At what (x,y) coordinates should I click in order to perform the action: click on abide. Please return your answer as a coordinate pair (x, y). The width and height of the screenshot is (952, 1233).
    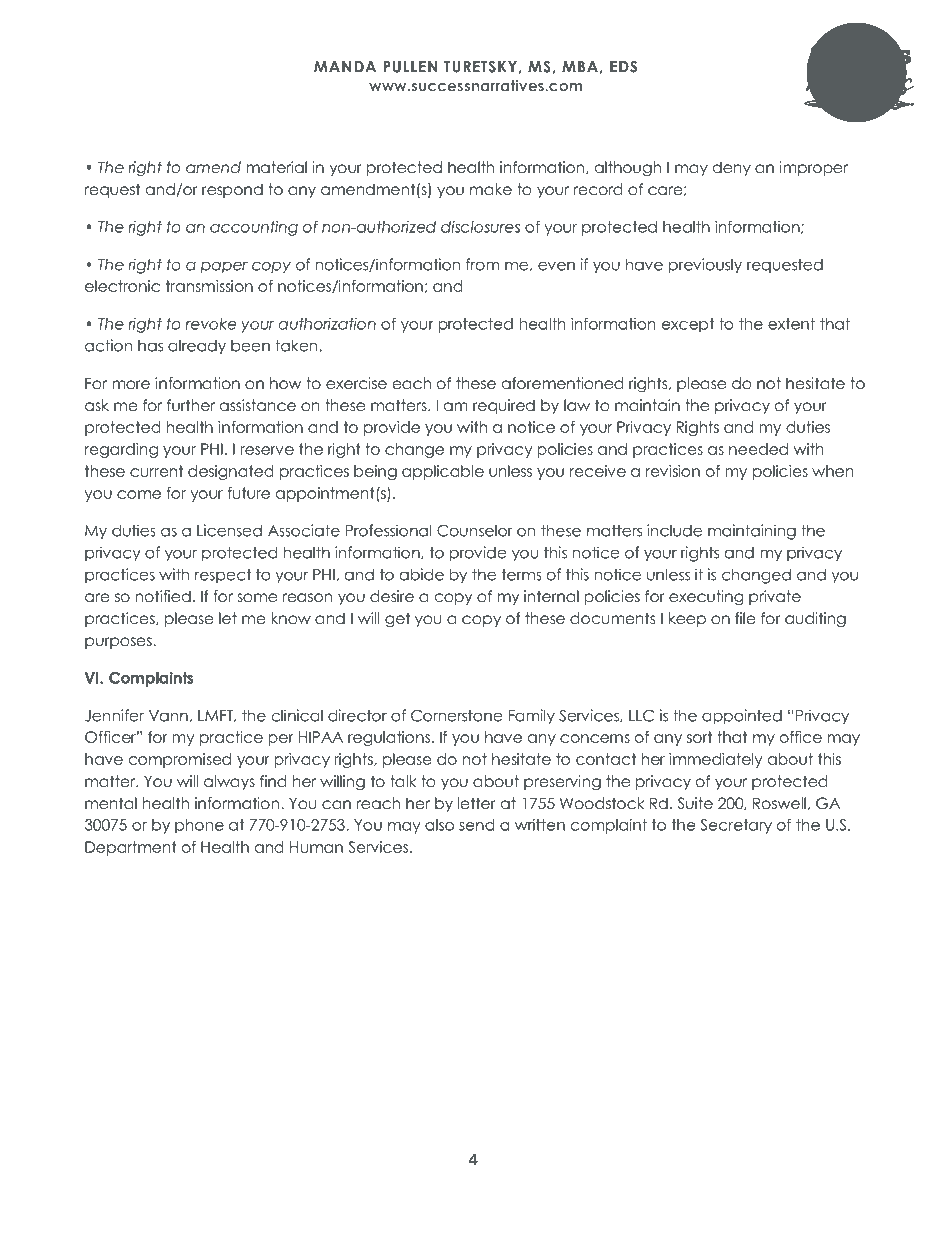
    Looking at the image, I should click on (422, 574).
